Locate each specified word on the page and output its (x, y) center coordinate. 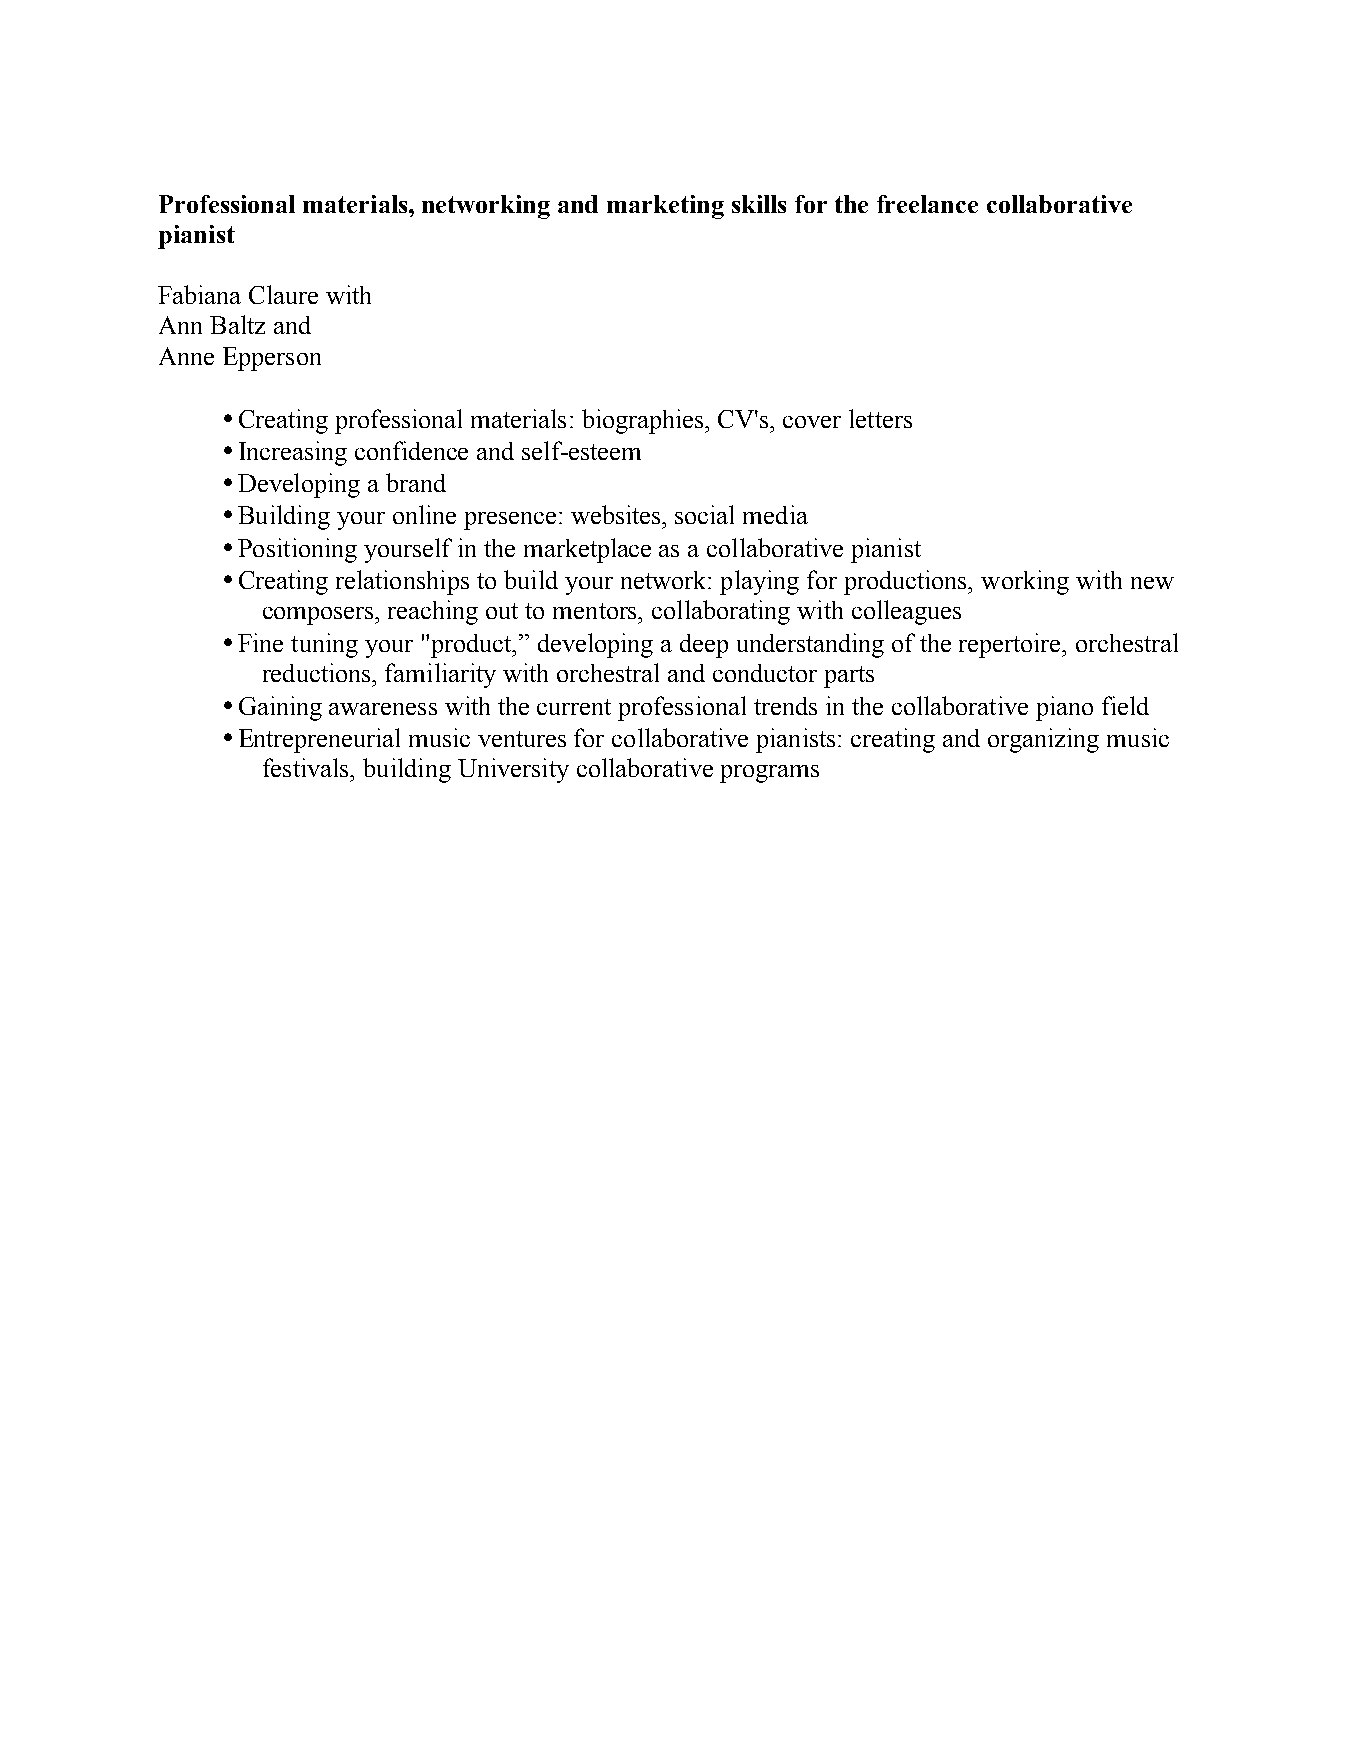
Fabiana (199, 294)
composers (319, 616)
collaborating (721, 612)
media (775, 514)
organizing (1043, 740)
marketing (665, 207)
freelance (927, 204)
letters (880, 418)
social (704, 514)
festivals (307, 767)
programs (769, 774)
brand (416, 482)
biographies (644, 421)
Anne (186, 356)
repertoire (1011, 645)
